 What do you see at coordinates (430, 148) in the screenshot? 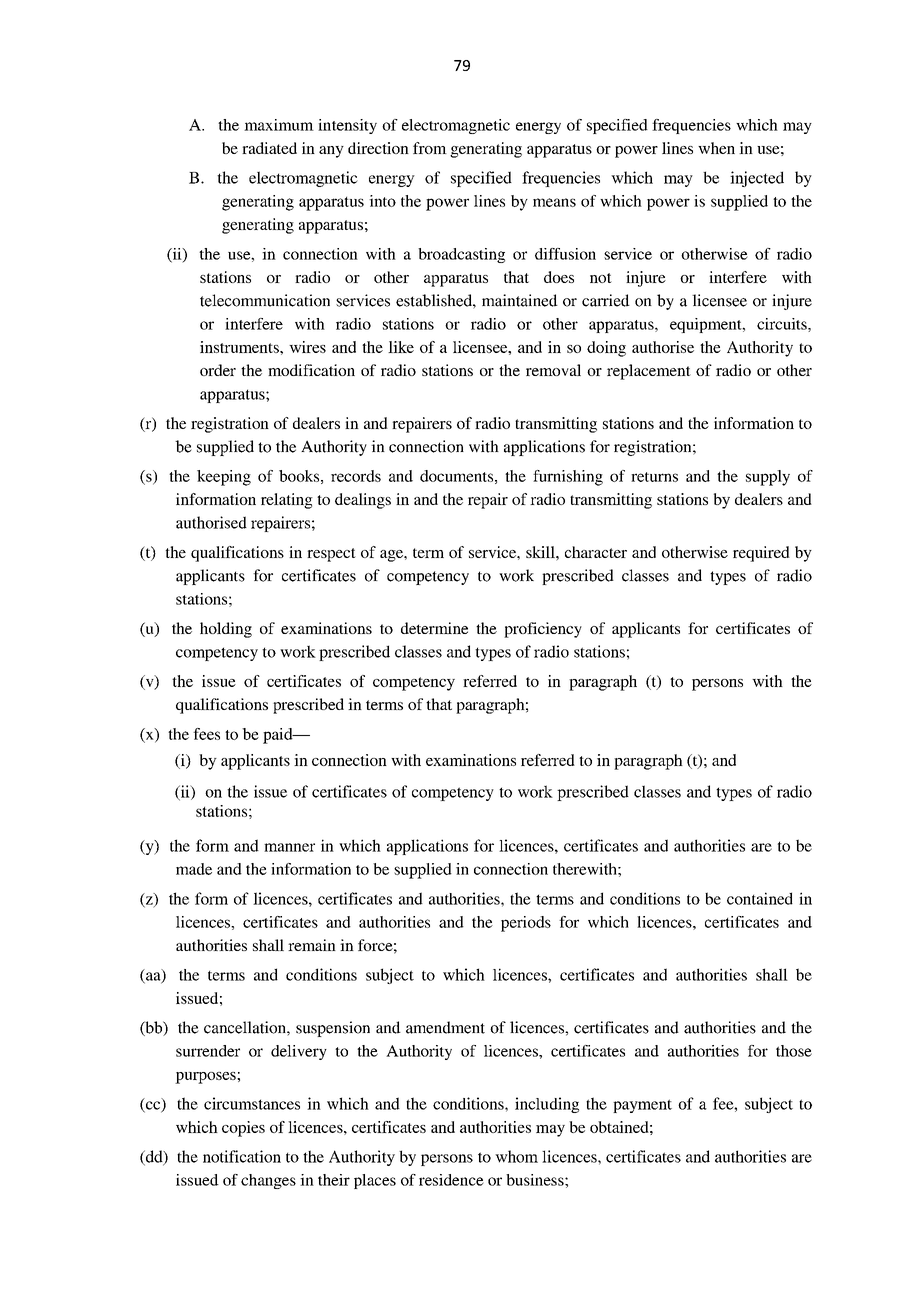
I see `from` at bounding box center [430, 148].
